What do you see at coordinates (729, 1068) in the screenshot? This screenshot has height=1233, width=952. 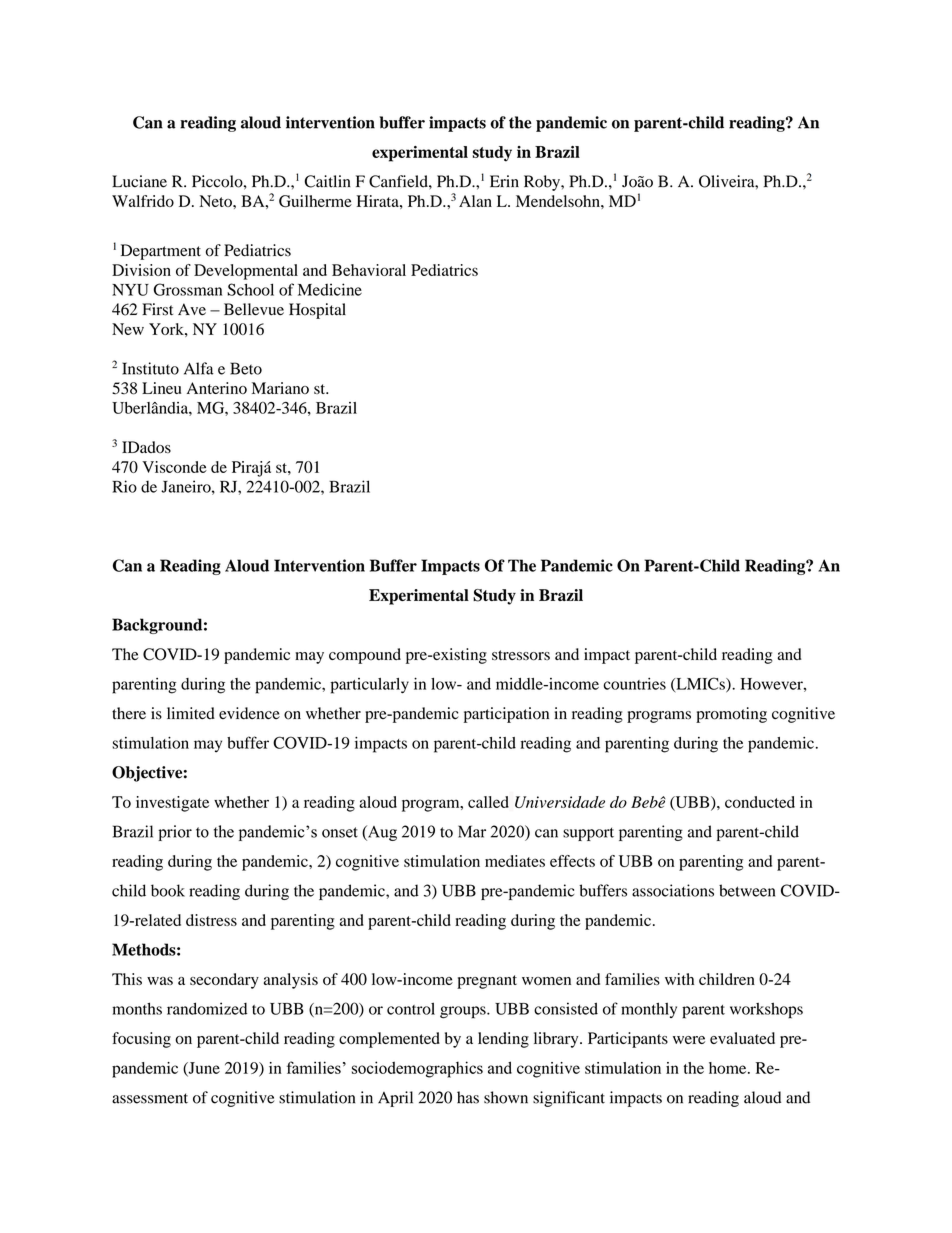 I see `home` at bounding box center [729, 1068].
